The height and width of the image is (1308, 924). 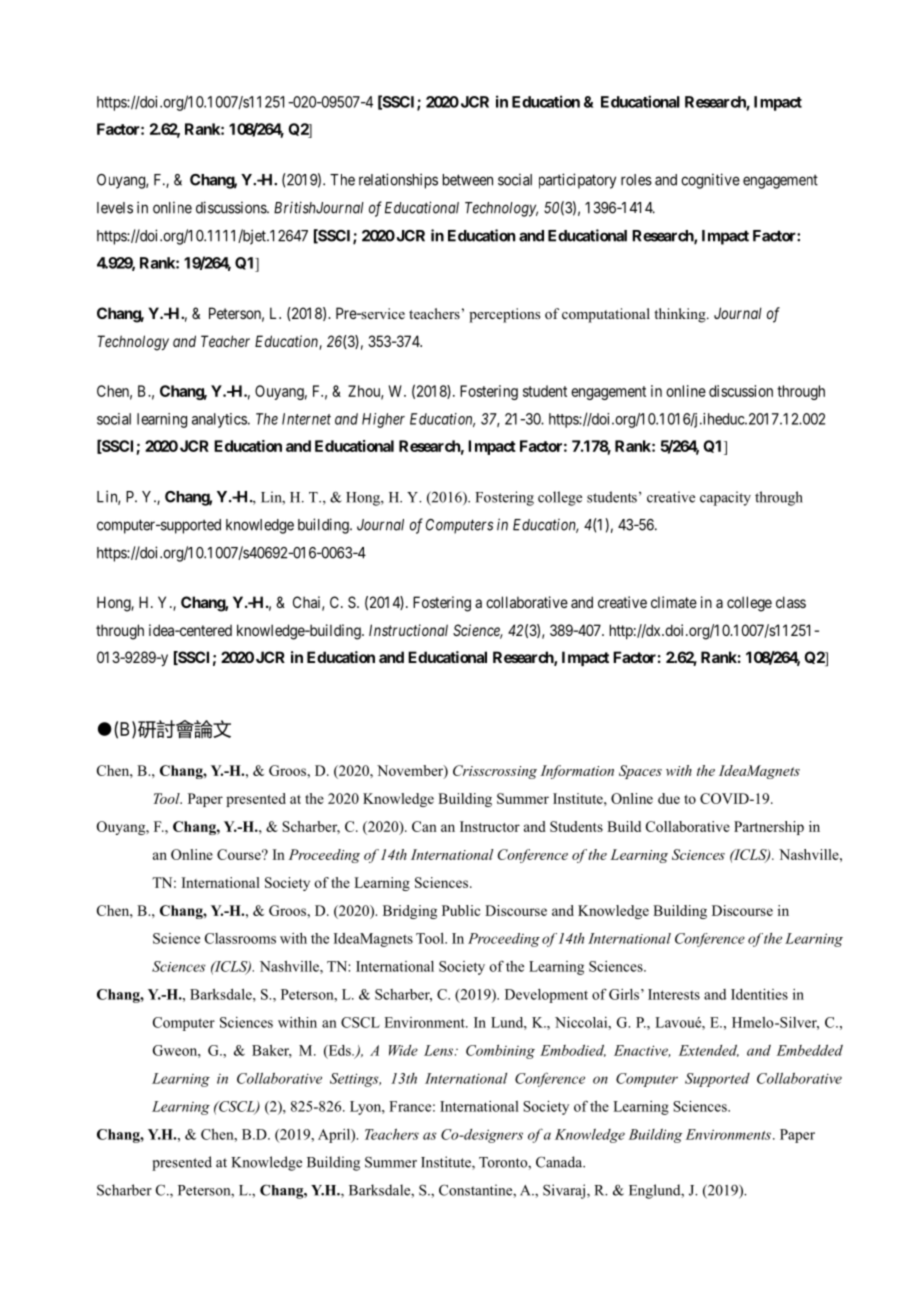 I want to click on Canada, so click(x=560, y=1162).
